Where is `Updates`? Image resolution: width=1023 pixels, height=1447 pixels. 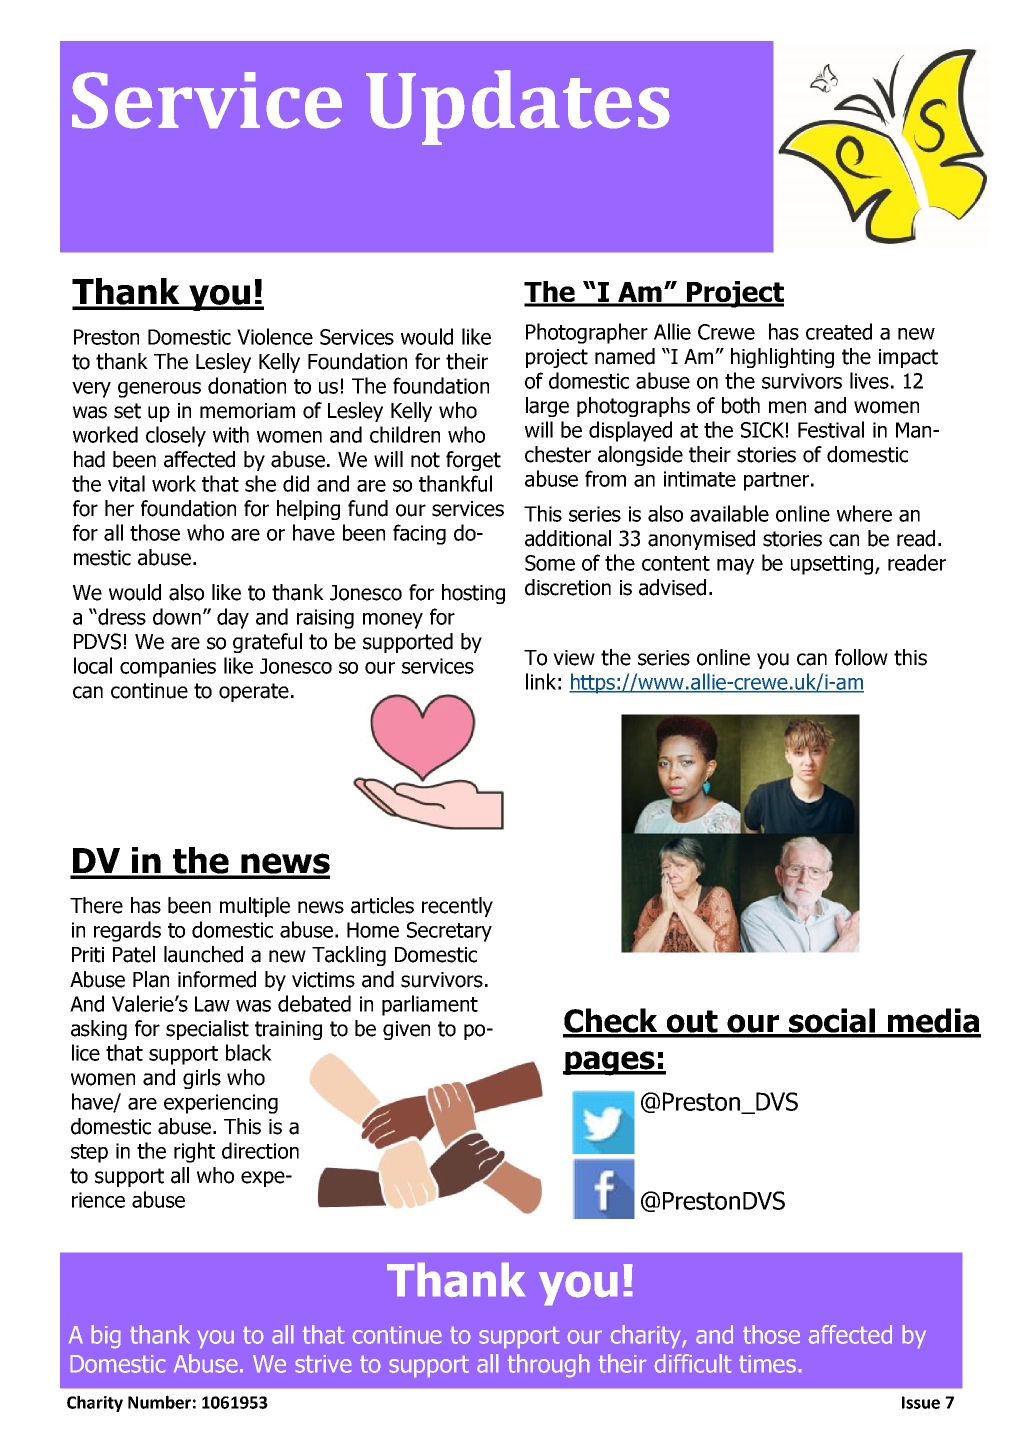 Updates is located at coordinates (517, 107).
